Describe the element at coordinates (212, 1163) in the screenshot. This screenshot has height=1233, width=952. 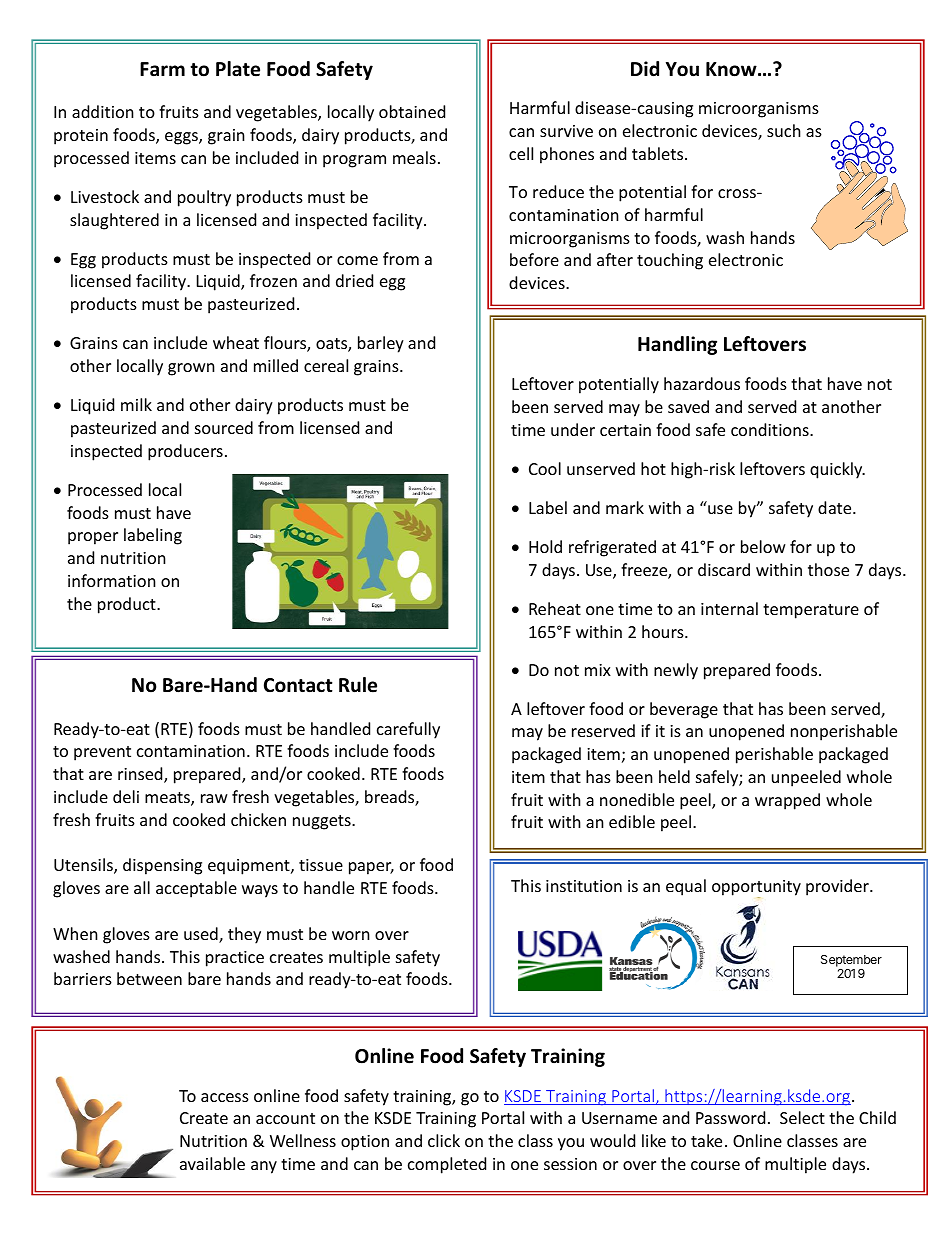
I see `available` at that location.
